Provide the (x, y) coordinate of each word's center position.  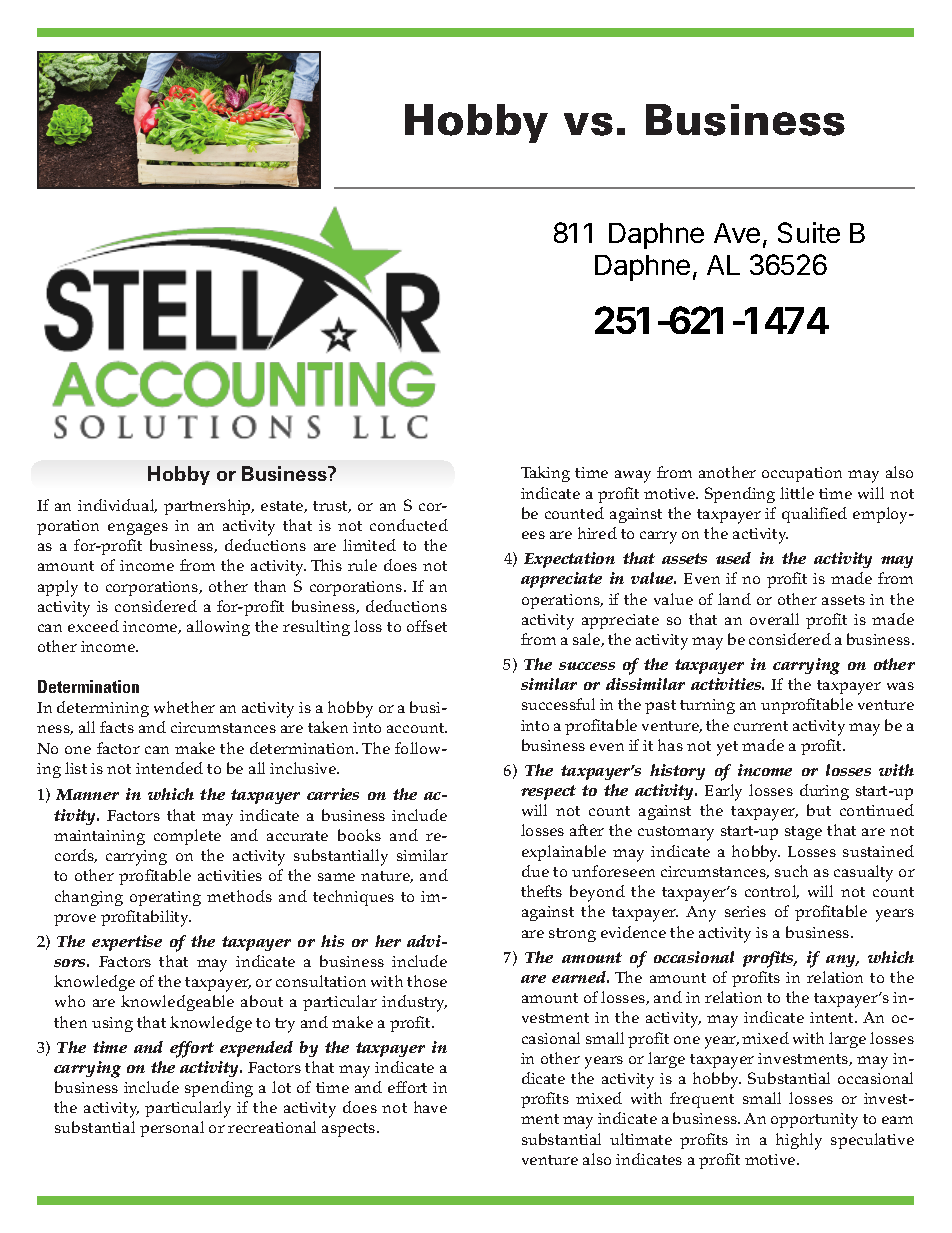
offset (427, 626)
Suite (809, 232)
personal (172, 1129)
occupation (802, 474)
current (761, 726)
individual (117, 506)
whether (184, 707)
